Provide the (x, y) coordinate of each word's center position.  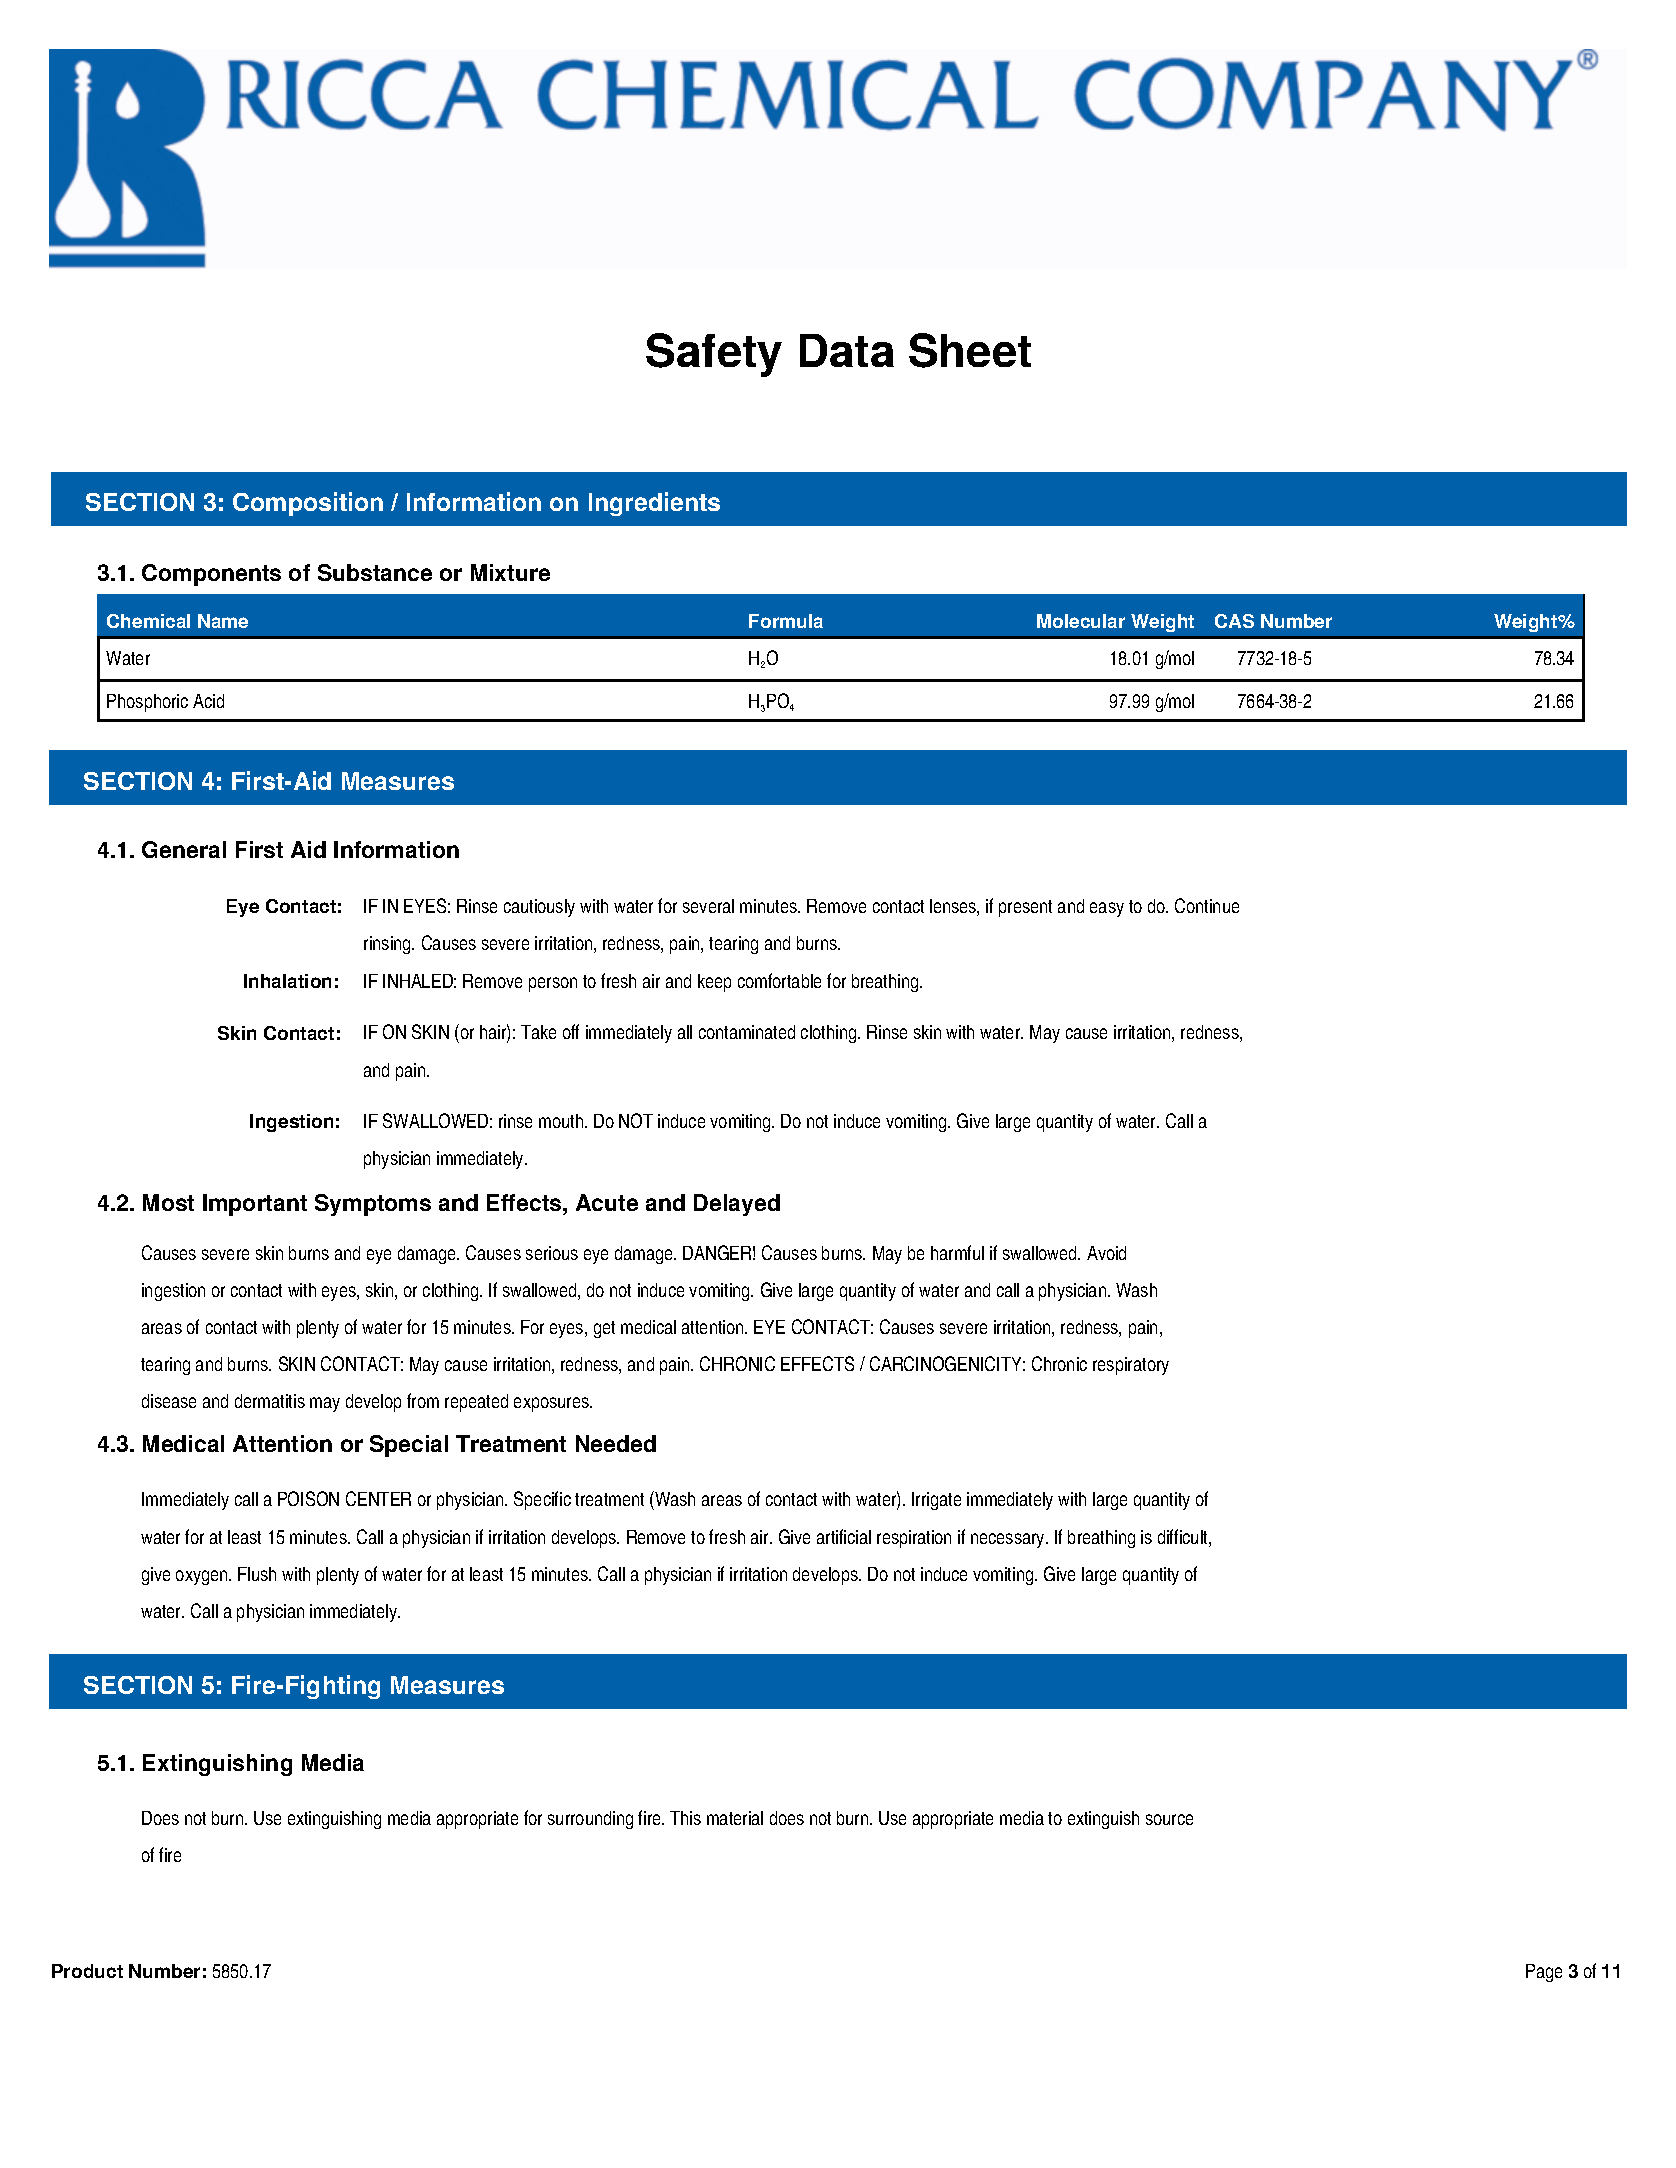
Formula (786, 621)
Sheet (970, 350)
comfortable (779, 980)
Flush (257, 1574)
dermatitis (270, 1401)
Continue (1207, 905)
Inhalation (287, 981)
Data (847, 350)
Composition (308, 504)
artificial (844, 1536)
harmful (957, 1252)
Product (87, 1971)
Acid (208, 701)
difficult (1184, 1538)
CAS (1234, 621)
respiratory (1131, 1366)
